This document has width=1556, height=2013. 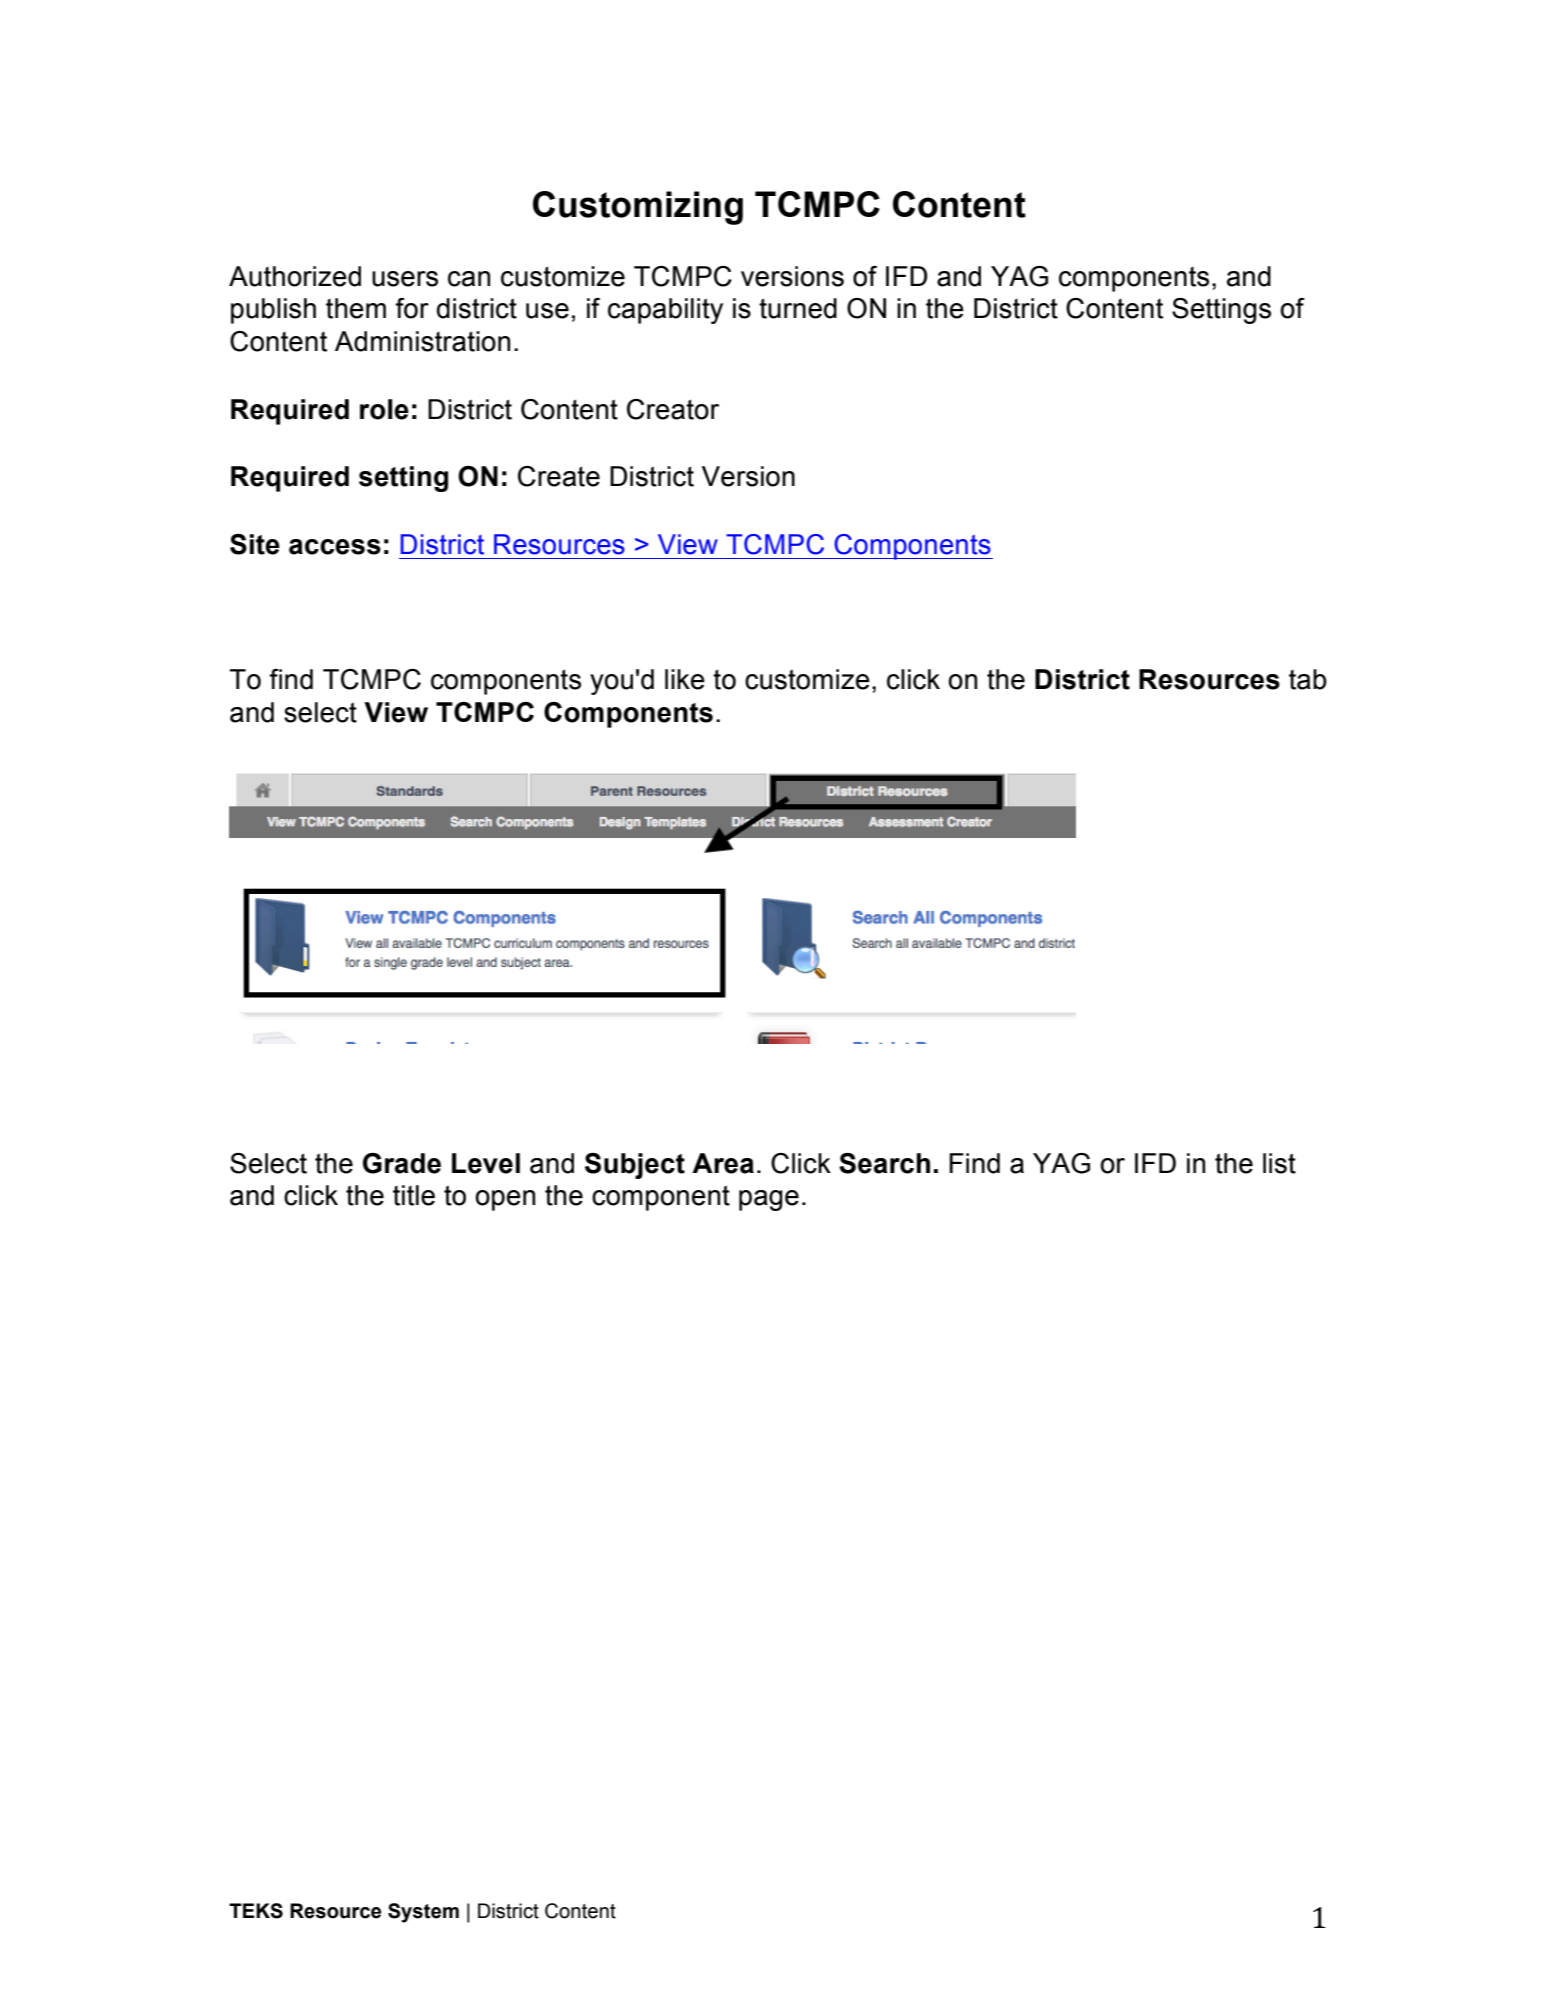 I want to click on turned, so click(x=798, y=308).
